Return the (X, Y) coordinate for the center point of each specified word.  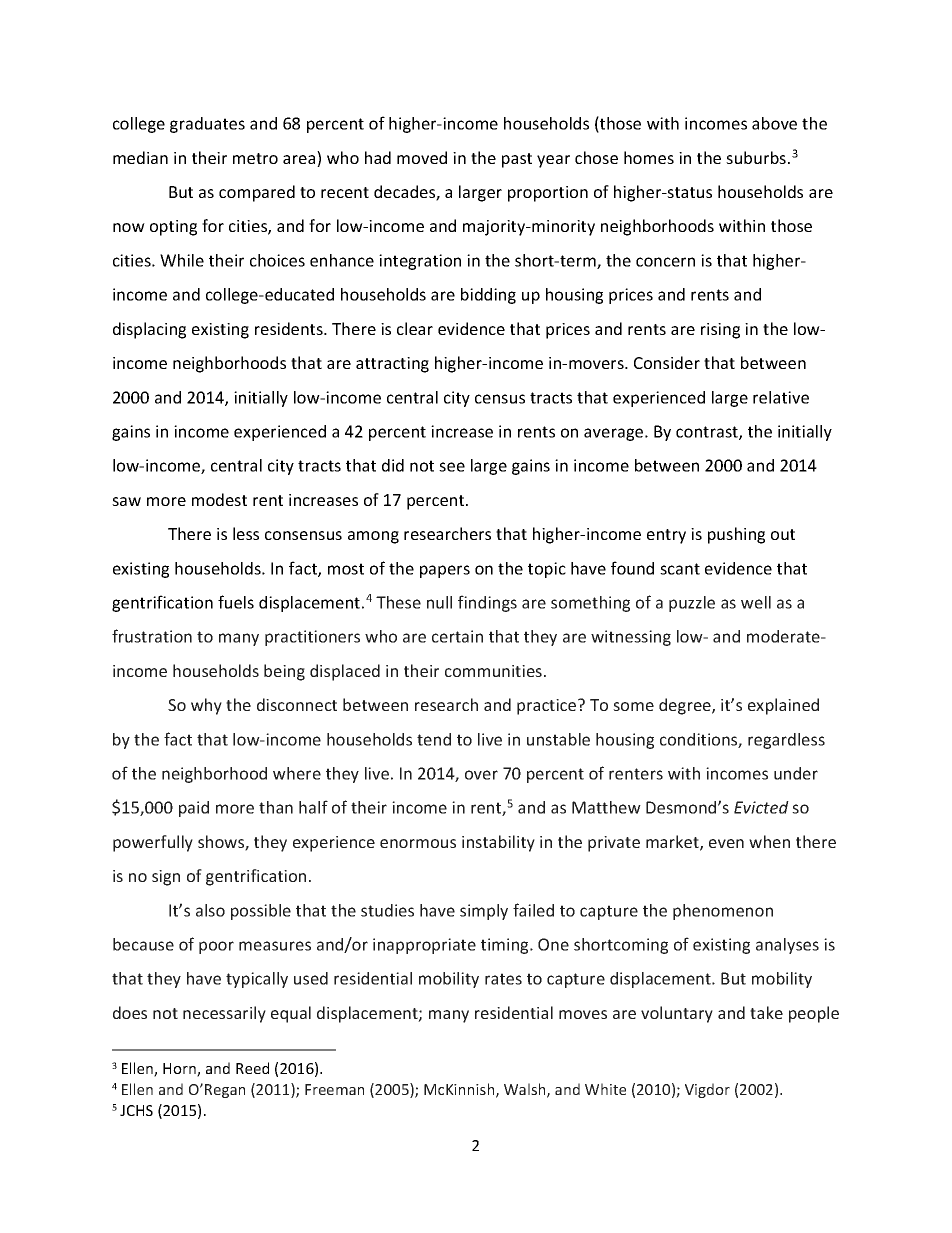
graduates (207, 125)
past (517, 160)
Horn (180, 1070)
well (756, 602)
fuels (236, 602)
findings (487, 603)
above (774, 123)
